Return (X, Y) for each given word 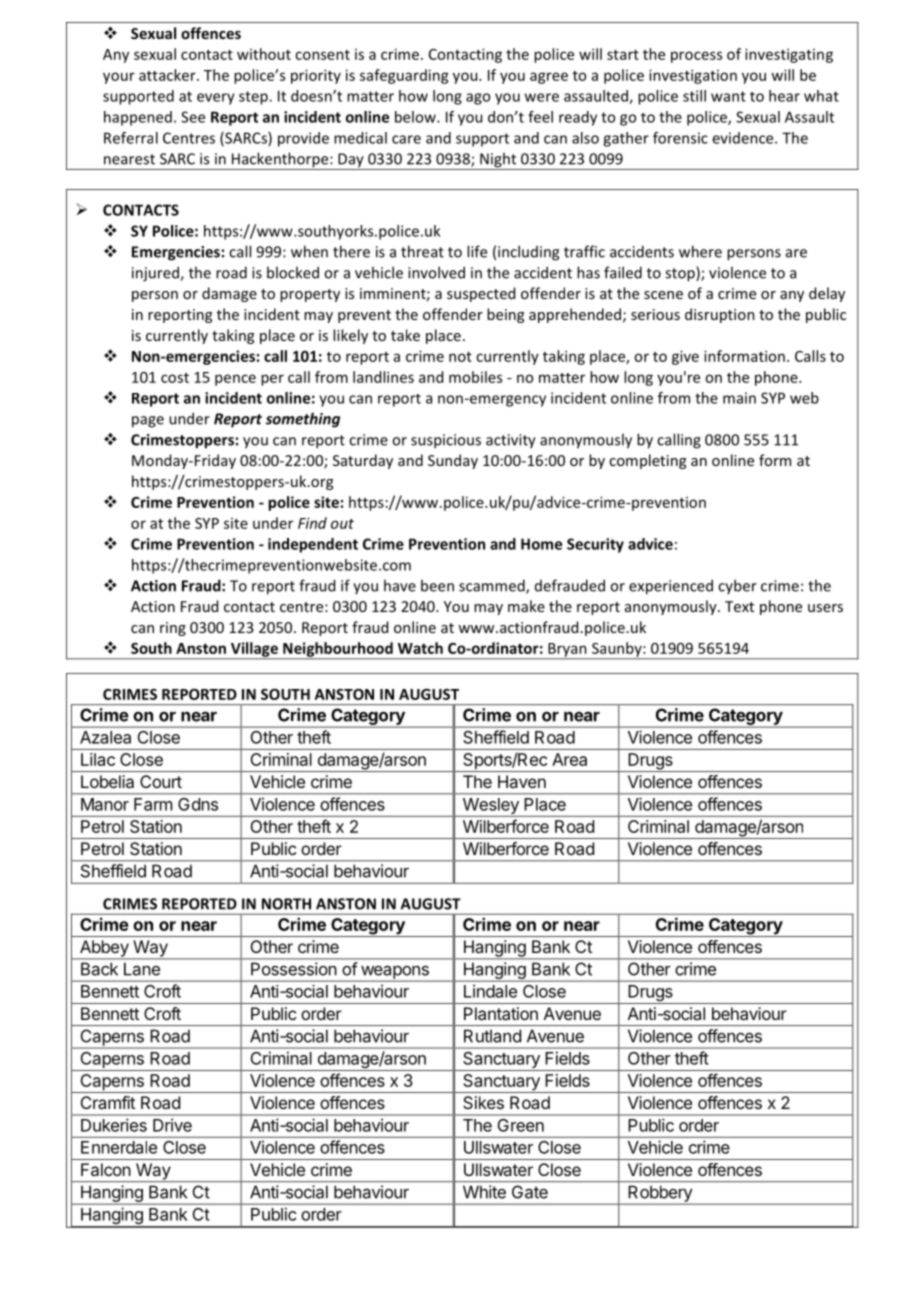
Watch (420, 648)
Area (569, 759)
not (460, 357)
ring (173, 629)
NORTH (286, 904)
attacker (168, 75)
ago (478, 99)
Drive (172, 1125)
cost (175, 378)
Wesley (490, 807)
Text (739, 606)
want (728, 96)
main (739, 398)
